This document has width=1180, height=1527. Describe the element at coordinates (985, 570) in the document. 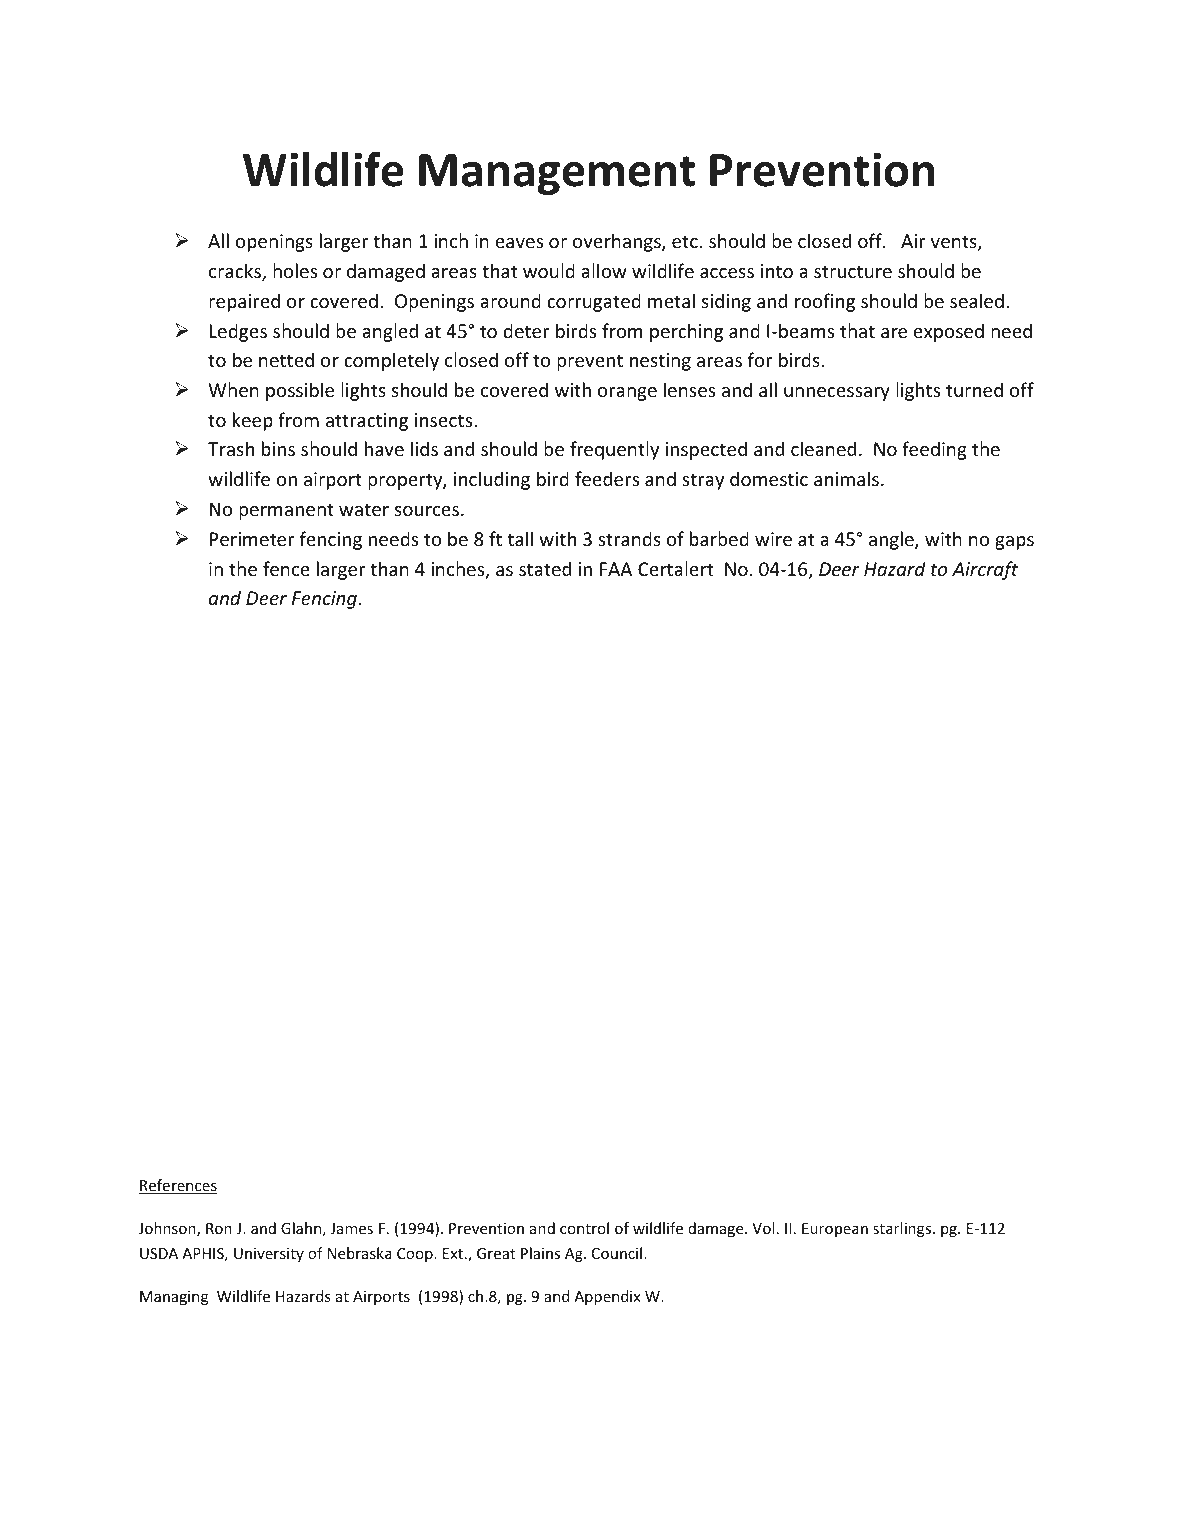

I see `Aircraft` at that location.
